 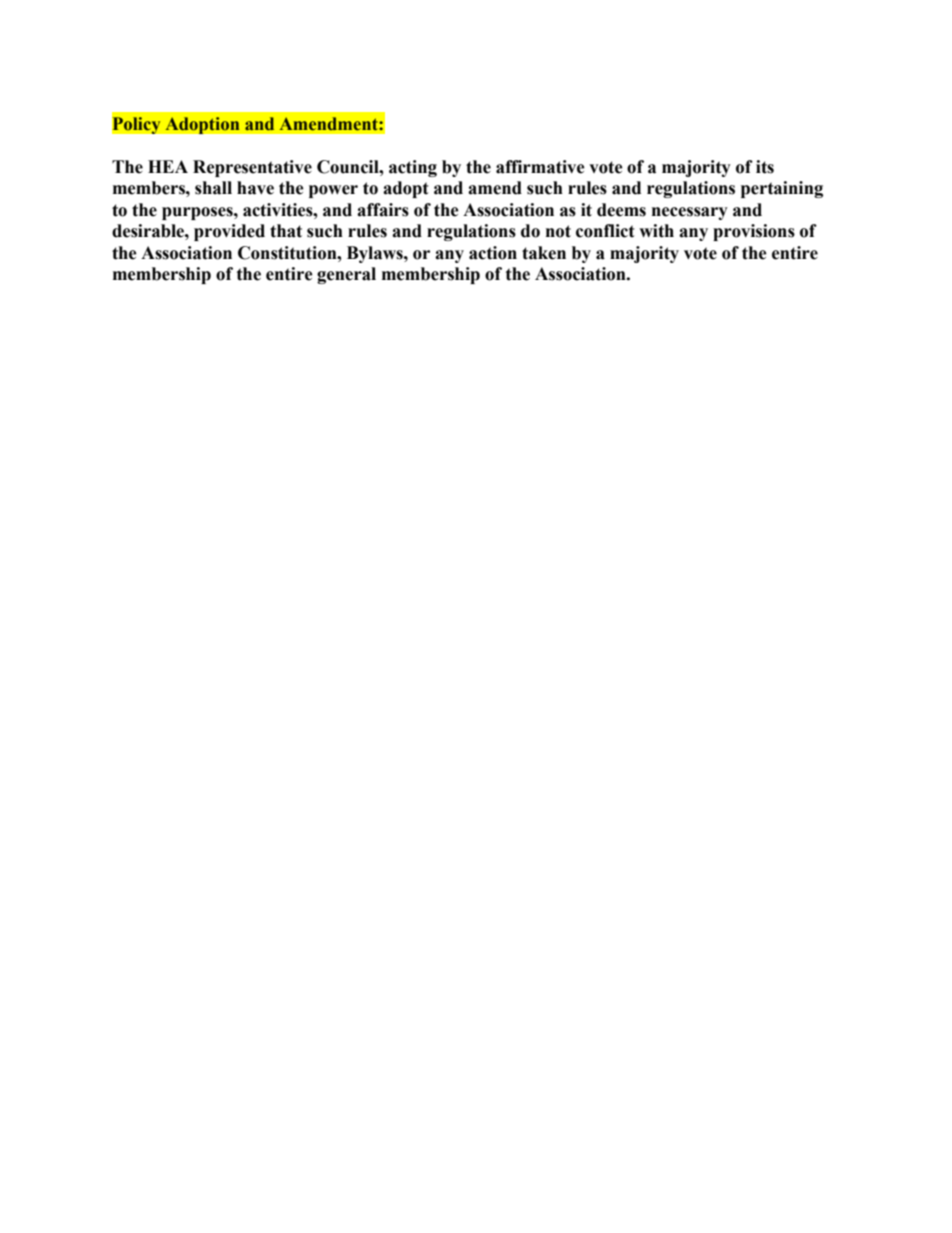 What do you see at coordinates (413, 168) in the image?
I see `acting` at bounding box center [413, 168].
